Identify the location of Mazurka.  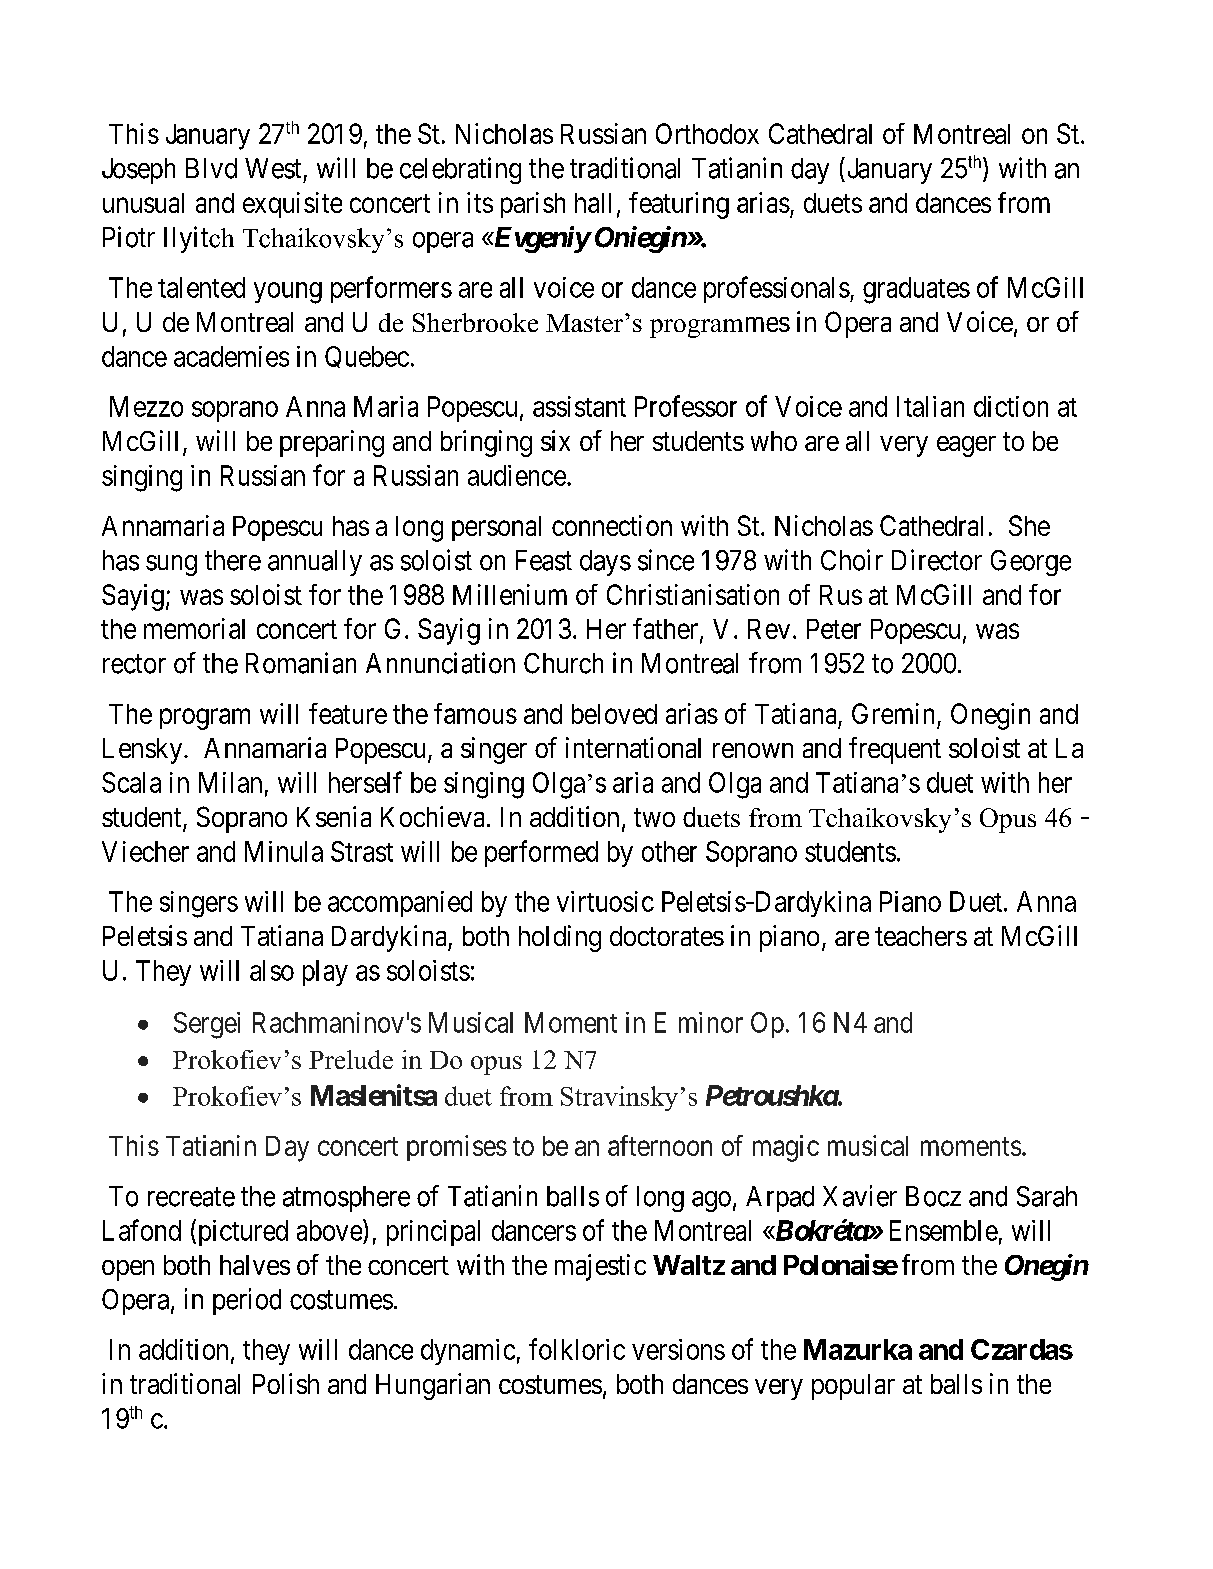
(858, 1349).
